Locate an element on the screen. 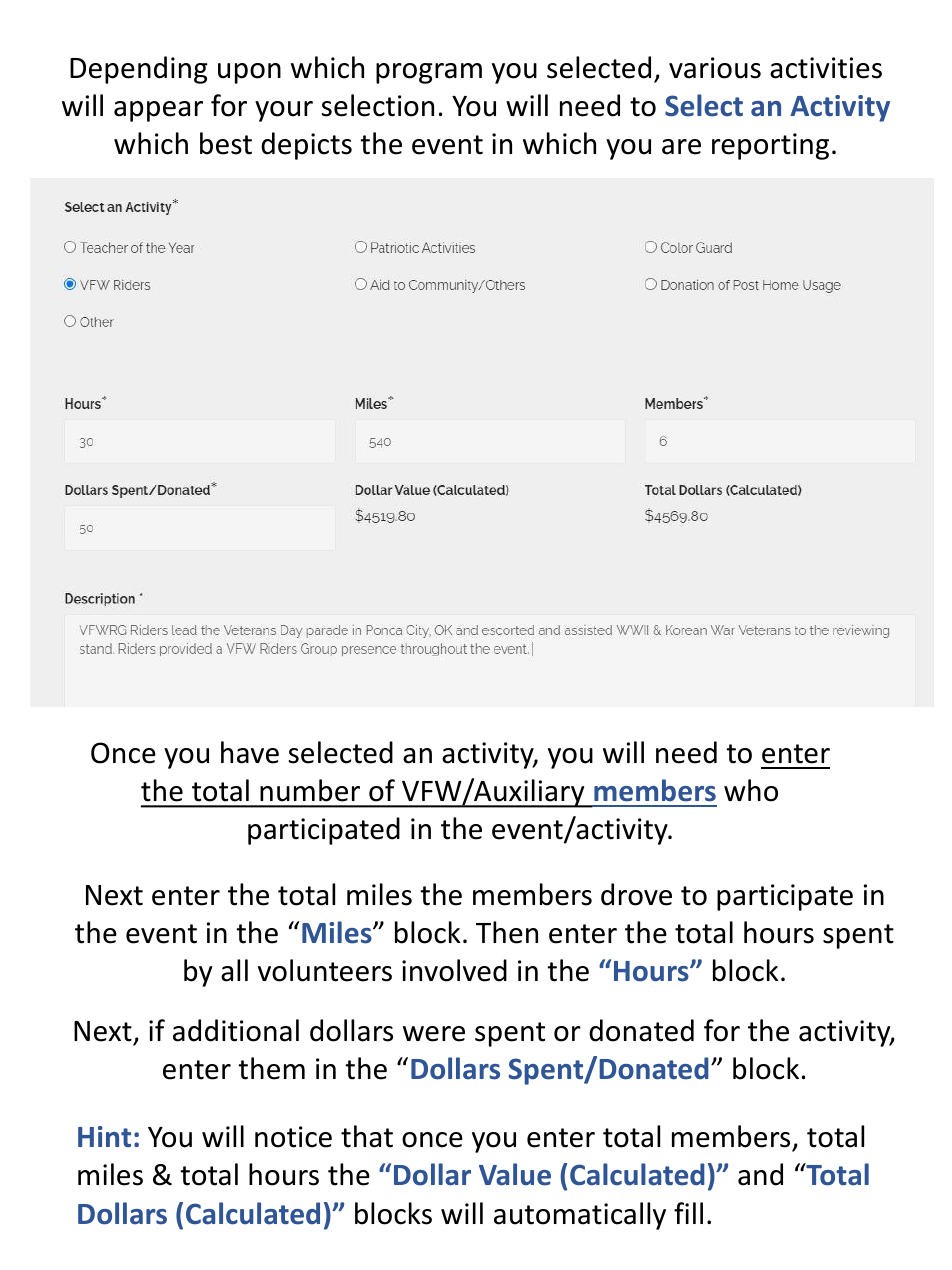 This screenshot has height=1270, width=952. have is located at coordinates (250, 752).
